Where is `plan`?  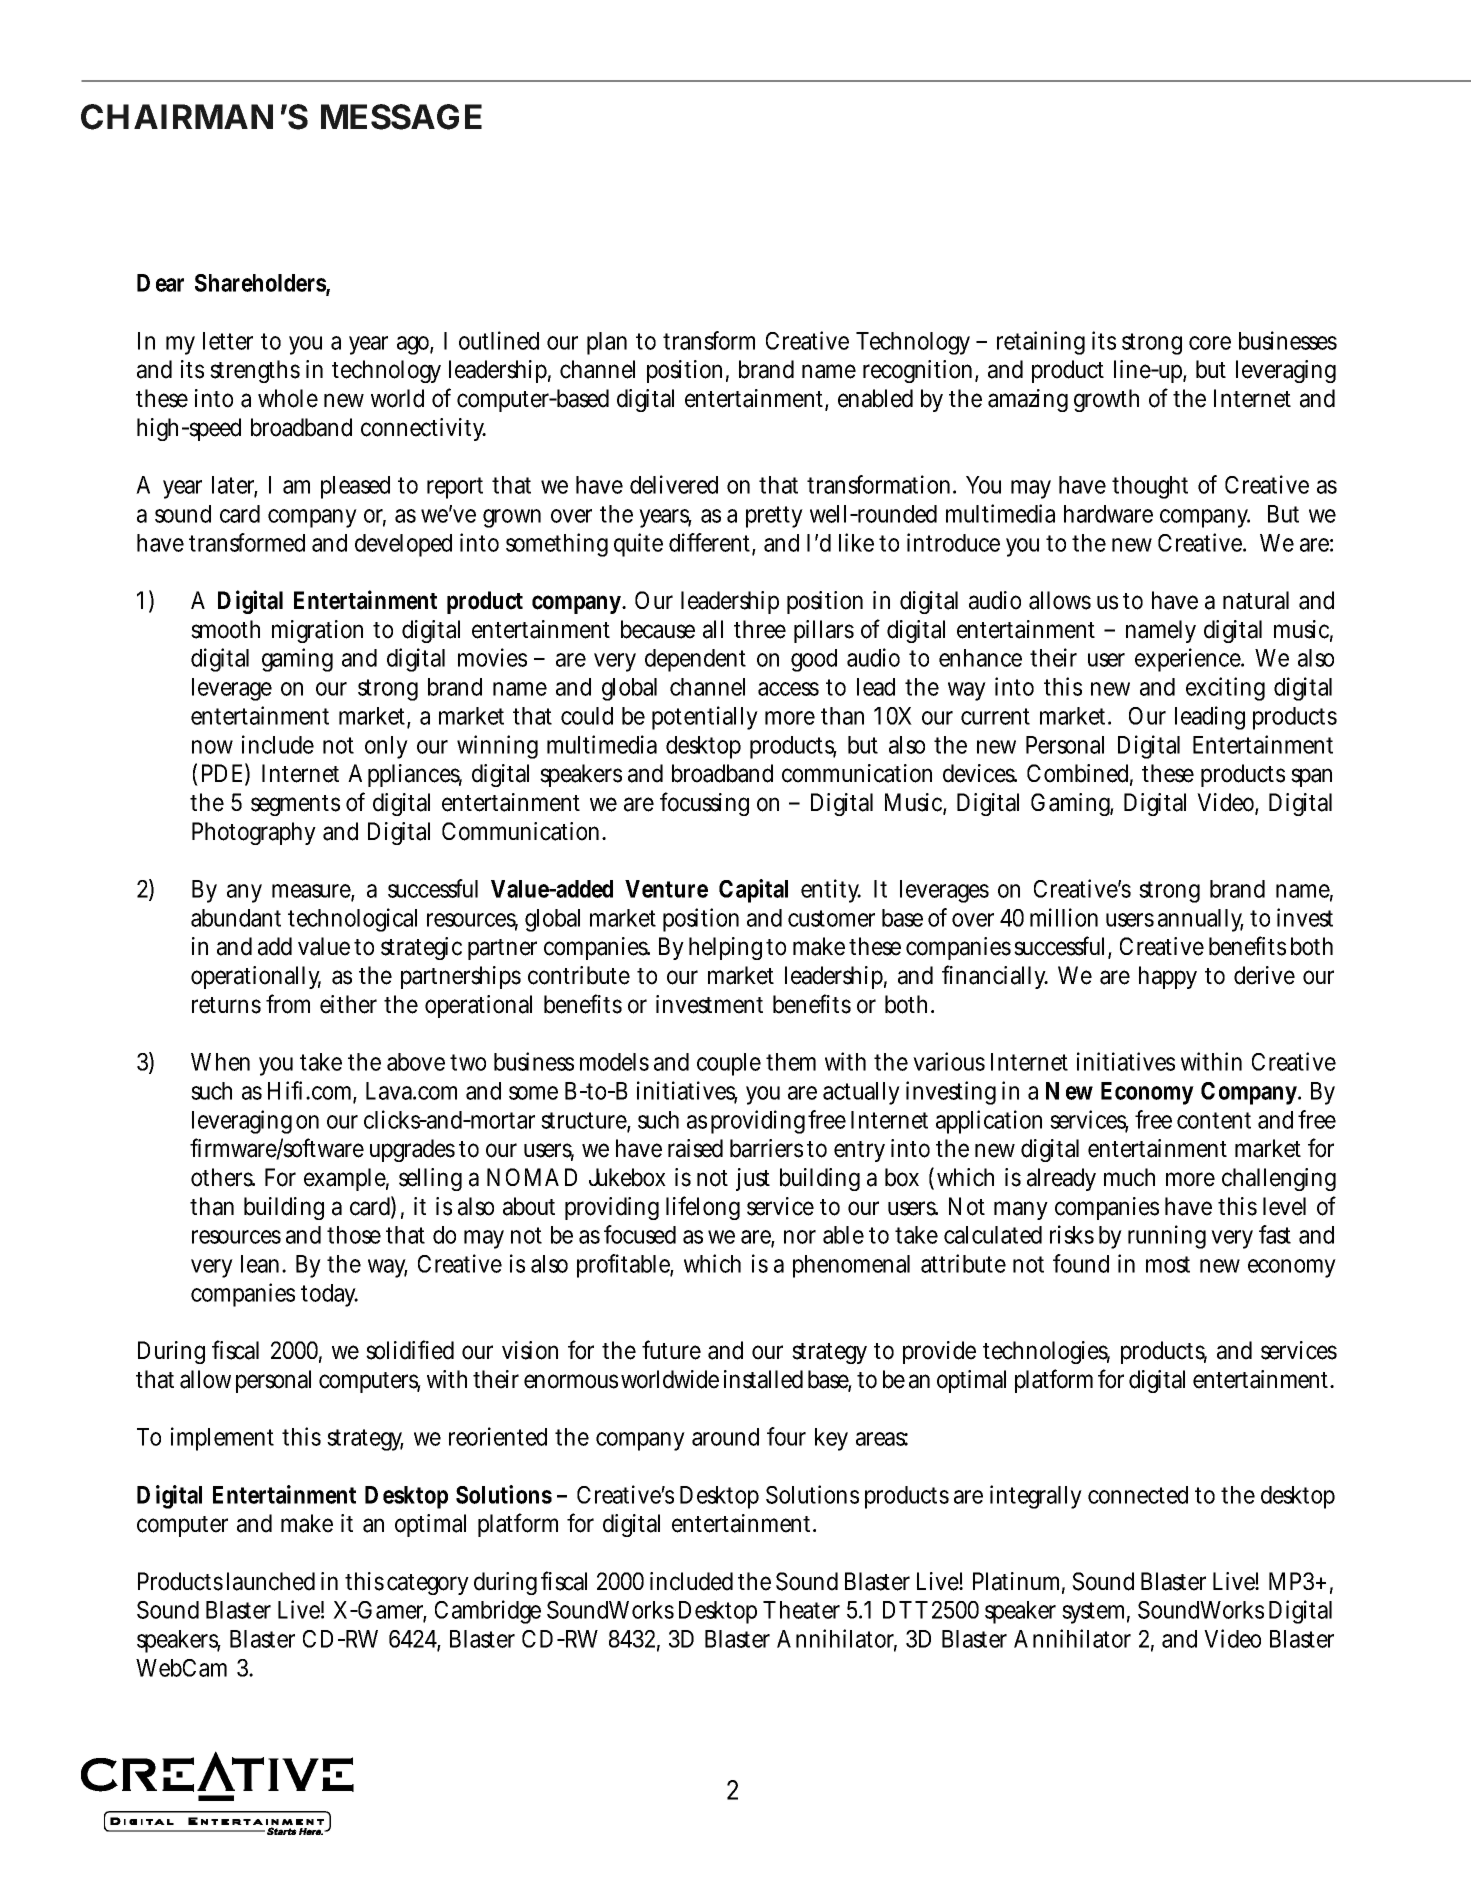 plan is located at coordinates (607, 343).
